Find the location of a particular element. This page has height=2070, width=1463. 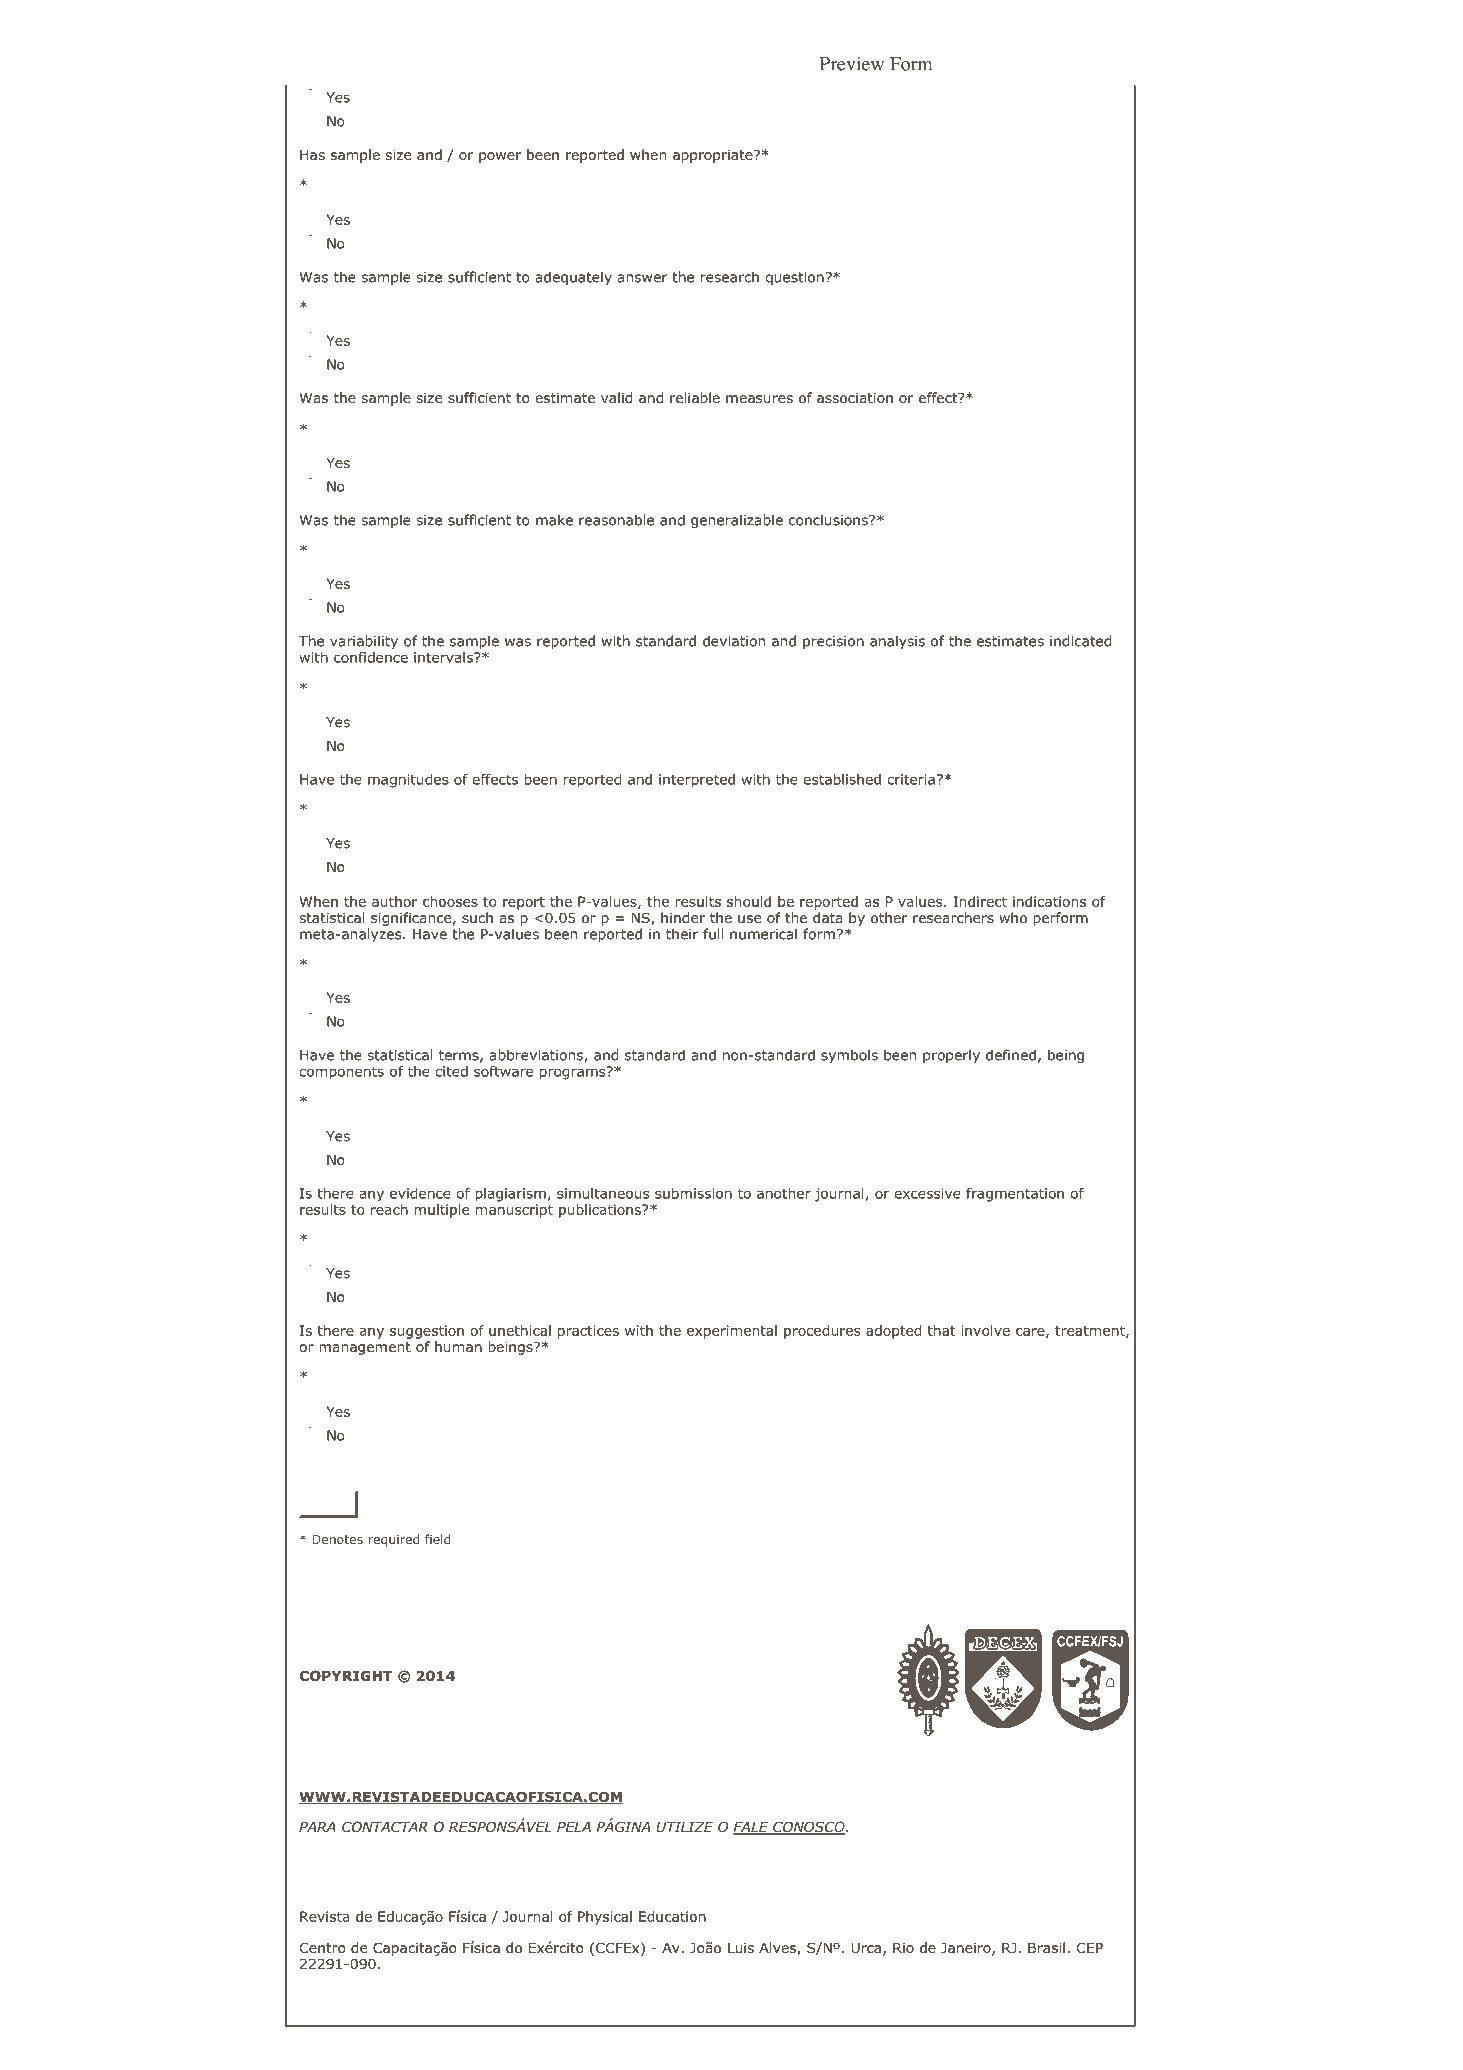

question is located at coordinates (794, 278).
